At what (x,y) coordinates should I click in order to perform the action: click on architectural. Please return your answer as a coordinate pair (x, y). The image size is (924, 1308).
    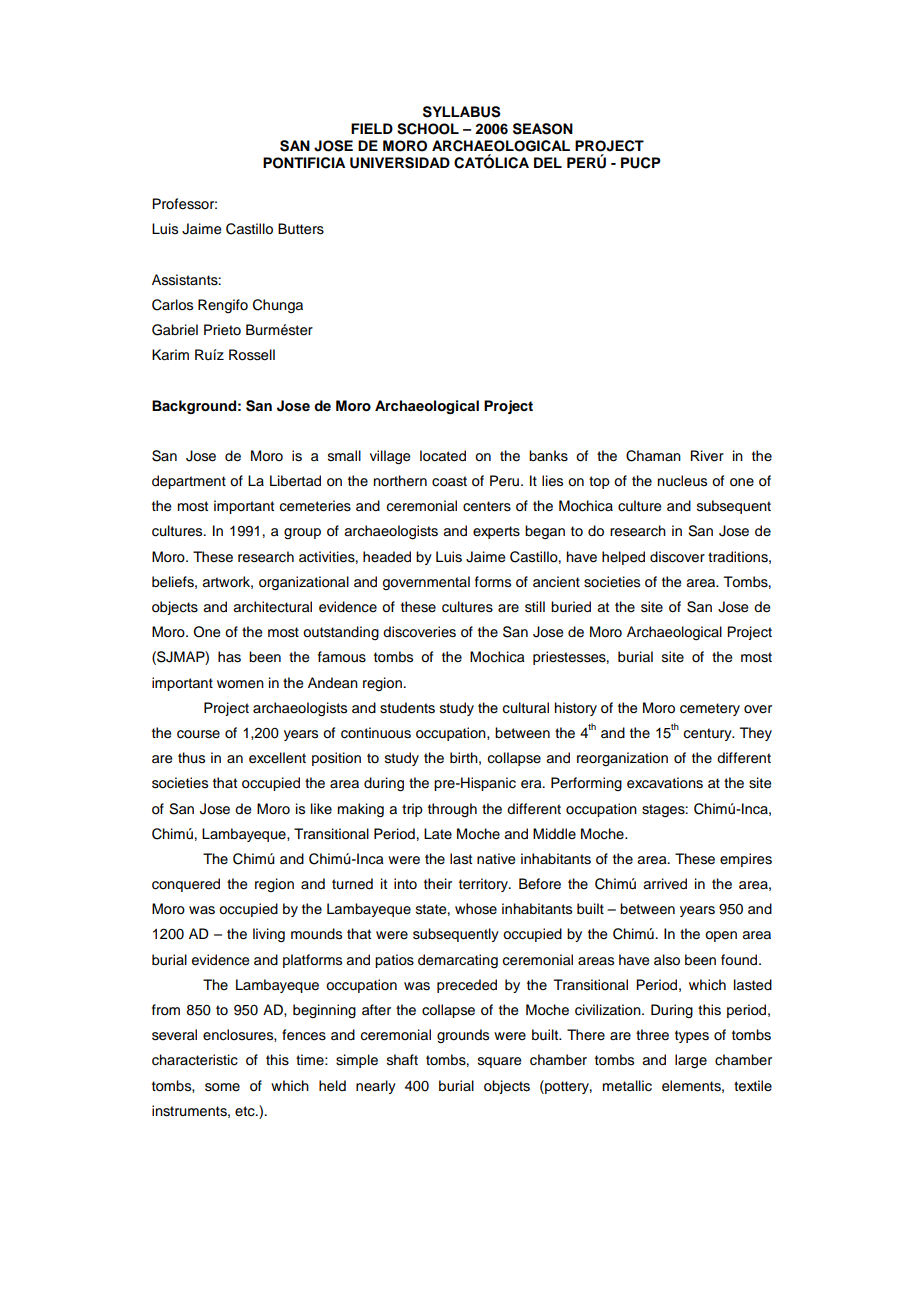
    Looking at the image, I should click on (272, 607).
